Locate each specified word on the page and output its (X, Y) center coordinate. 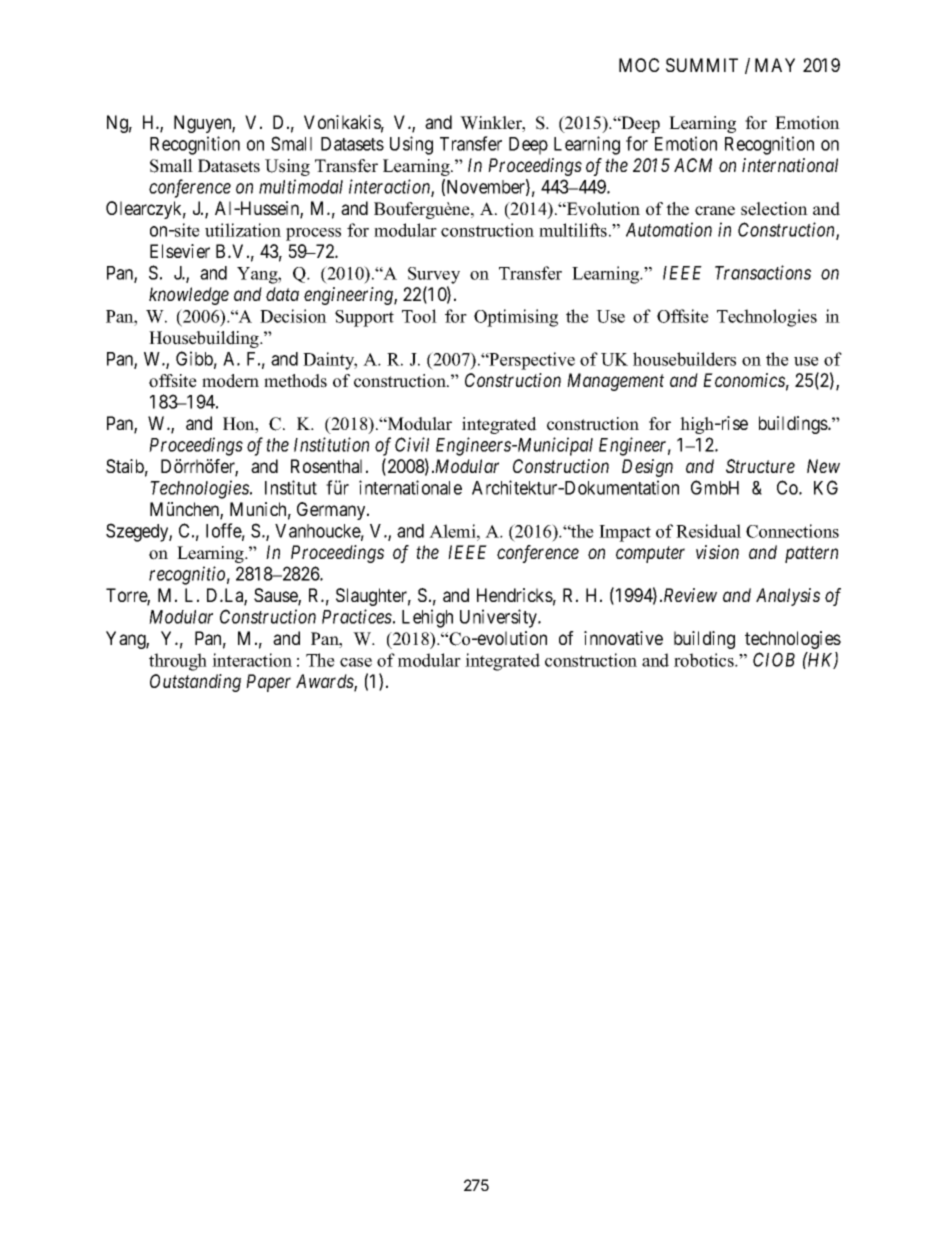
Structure (760, 466)
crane (715, 211)
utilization (243, 230)
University (500, 618)
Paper (268, 683)
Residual (708, 531)
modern (230, 381)
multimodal (301, 186)
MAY (775, 65)
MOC (639, 65)
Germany (332, 511)
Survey (434, 275)
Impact (625, 533)
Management (615, 382)
